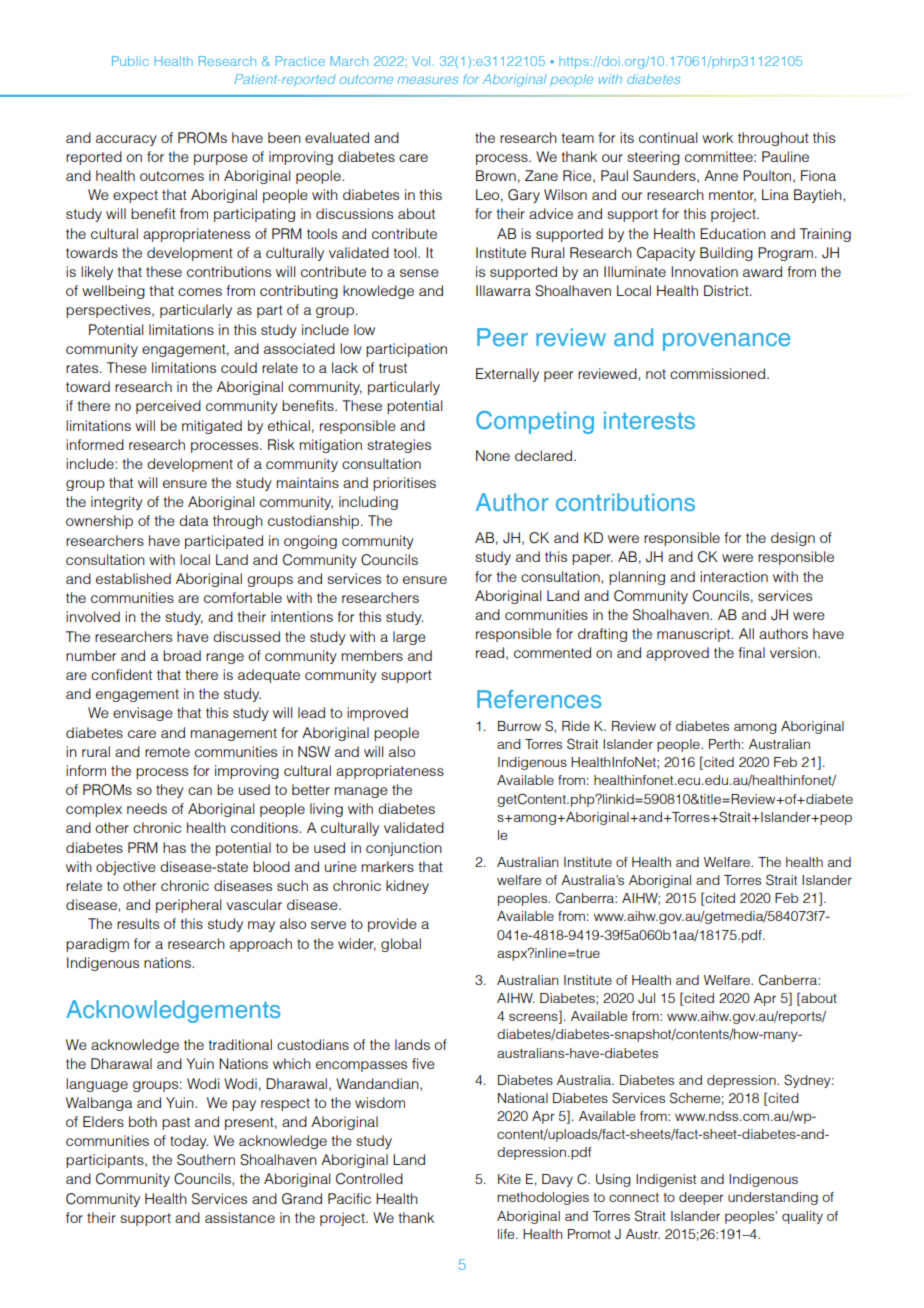 This document has height=1308, width=924. I want to click on broad, so click(182, 655).
